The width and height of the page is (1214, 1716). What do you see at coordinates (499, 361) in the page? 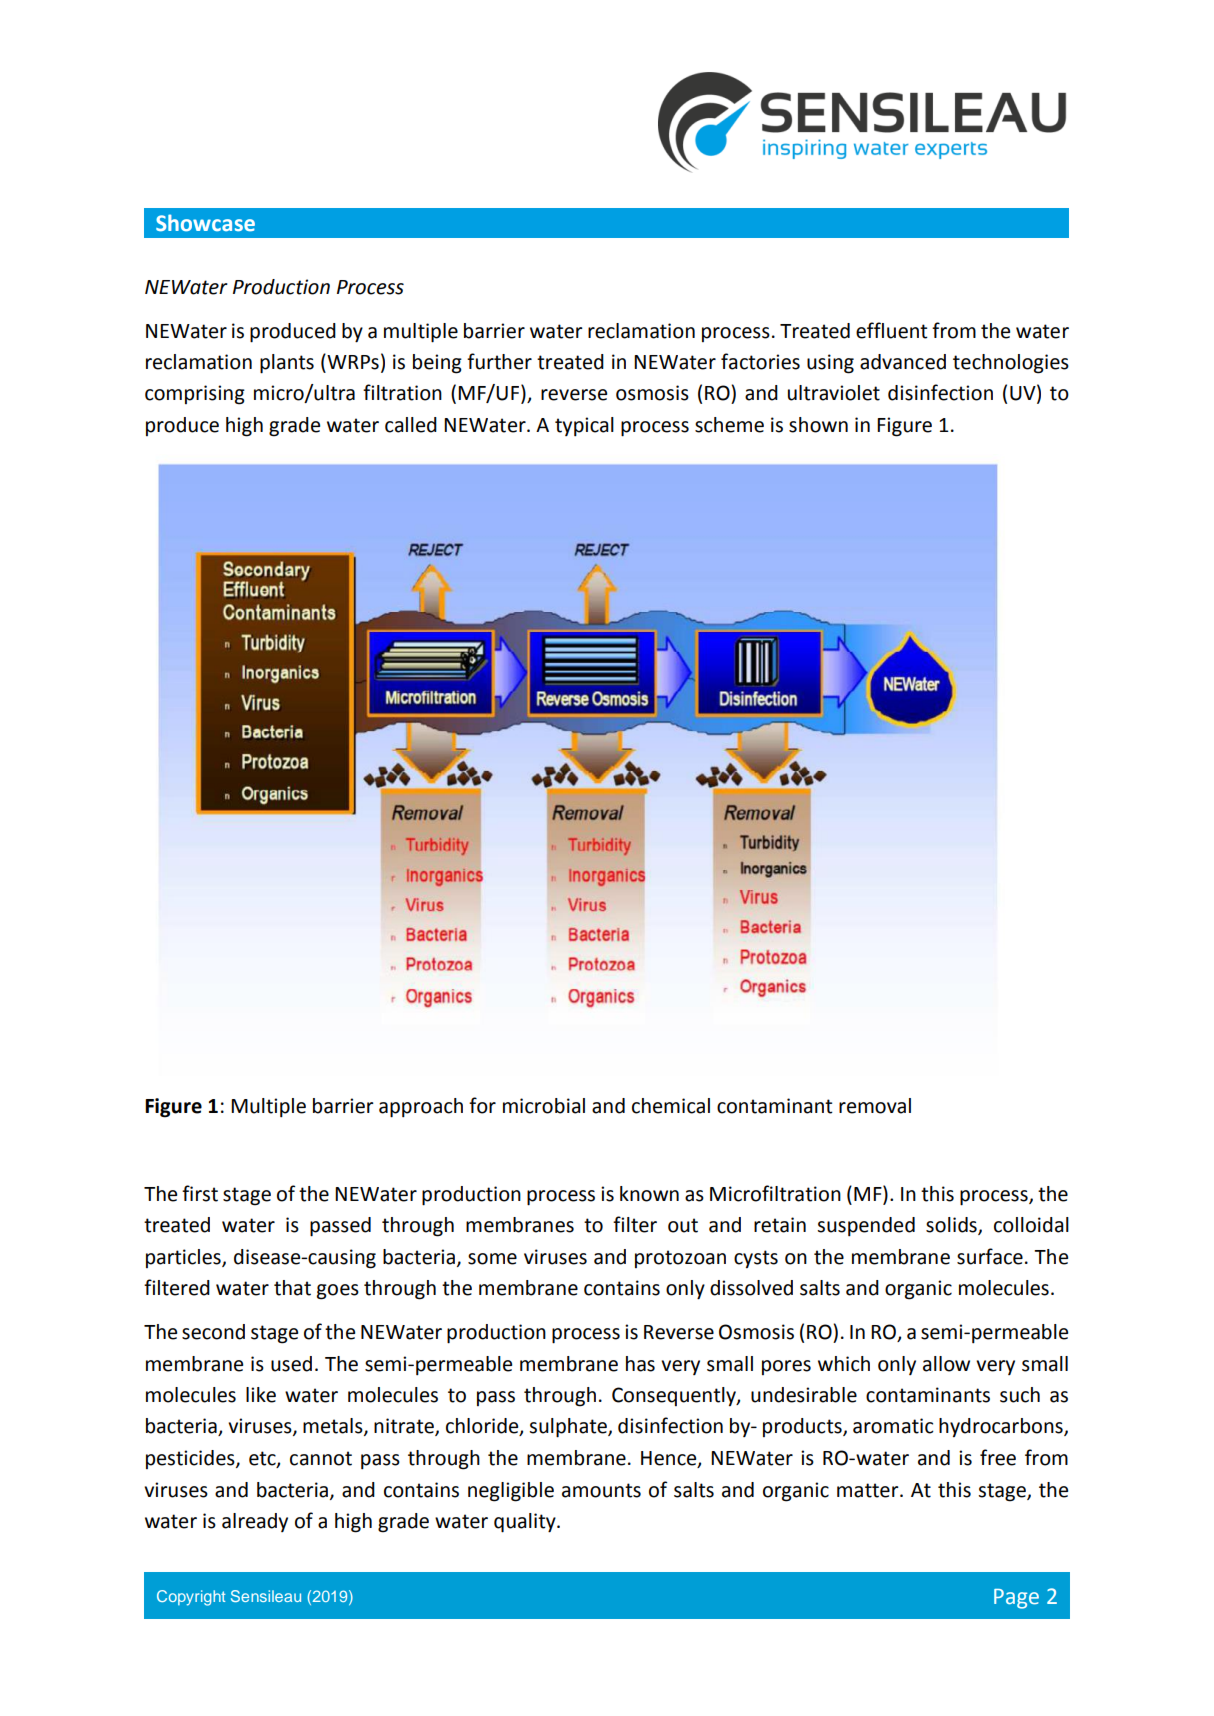
I see `further` at bounding box center [499, 361].
